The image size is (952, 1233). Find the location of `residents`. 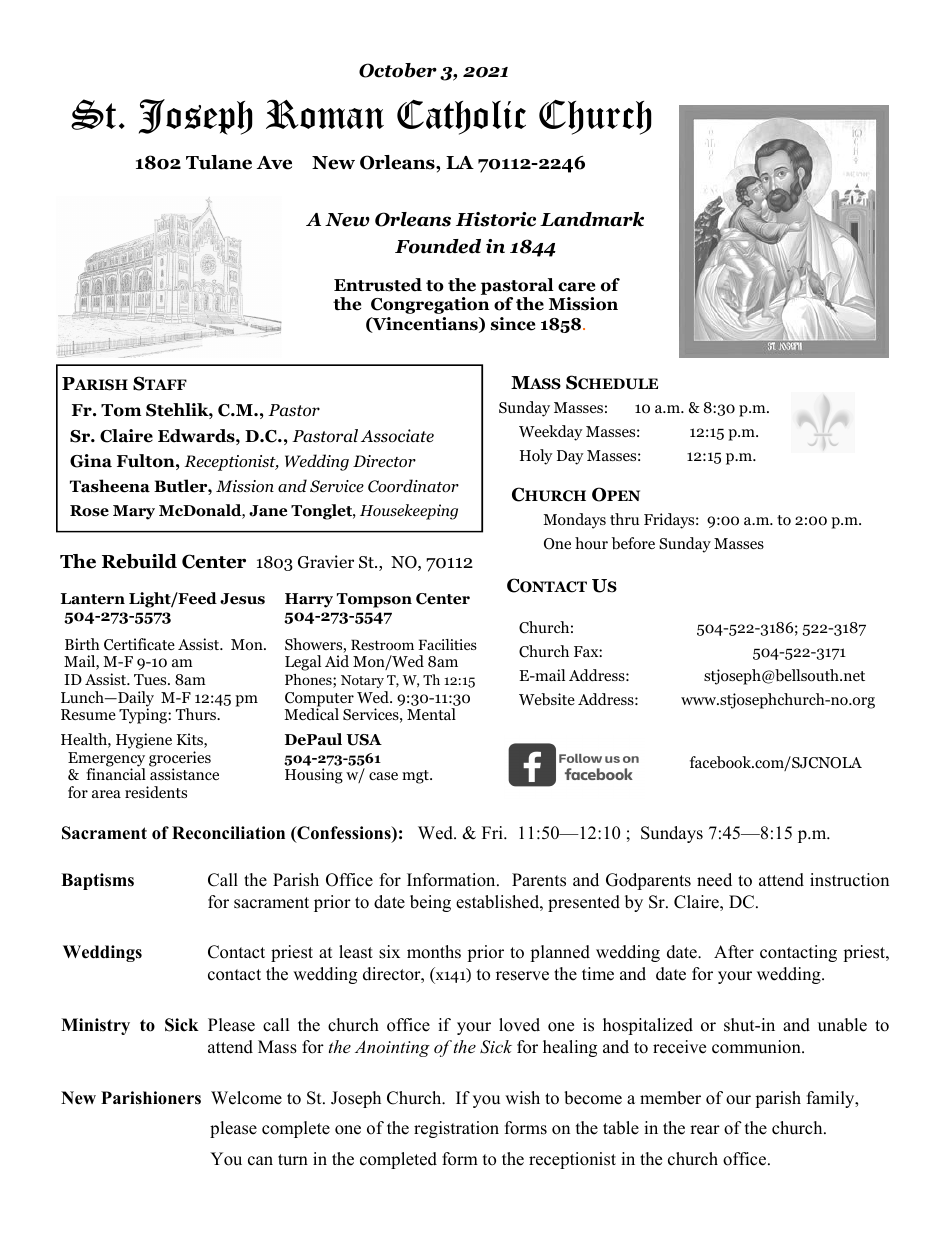

residents is located at coordinates (156, 792).
